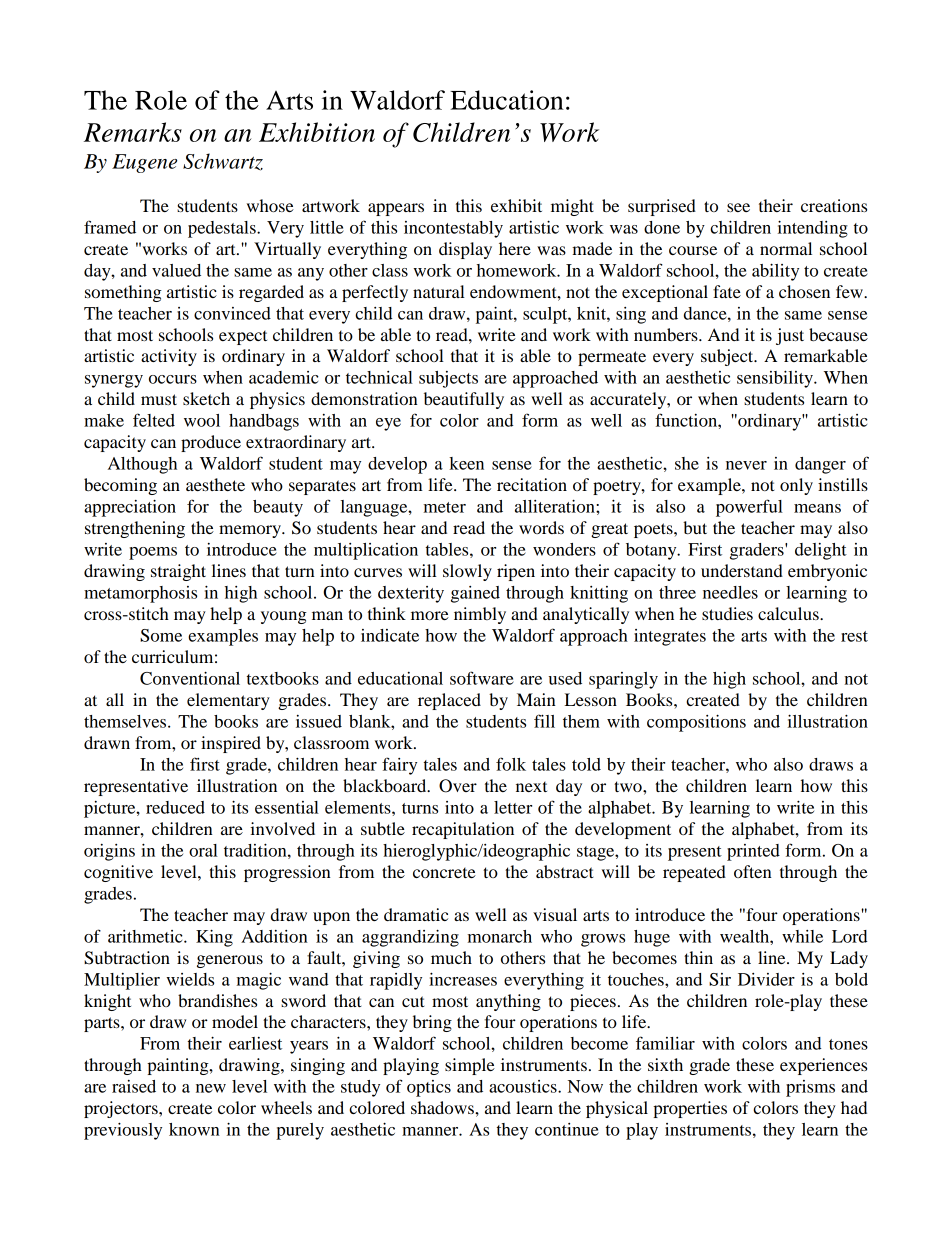 This screenshot has width=952, height=1233. What do you see at coordinates (223, 162) in the screenshot?
I see `Schwartz` at bounding box center [223, 162].
